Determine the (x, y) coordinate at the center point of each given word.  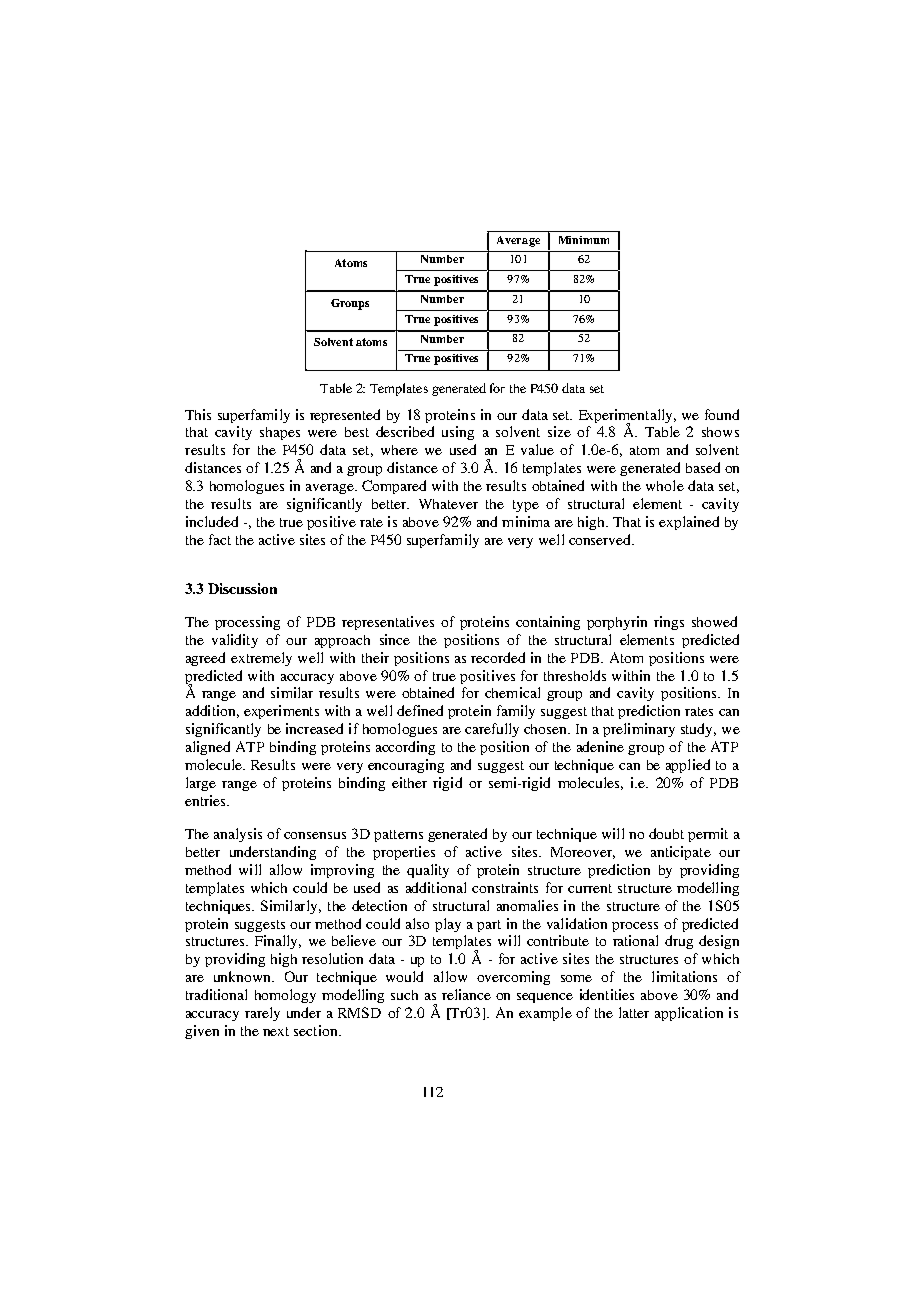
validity (235, 641)
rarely (262, 1014)
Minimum (584, 240)
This (198, 414)
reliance (466, 994)
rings (669, 623)
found (722, 414)
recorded (498, 657)
